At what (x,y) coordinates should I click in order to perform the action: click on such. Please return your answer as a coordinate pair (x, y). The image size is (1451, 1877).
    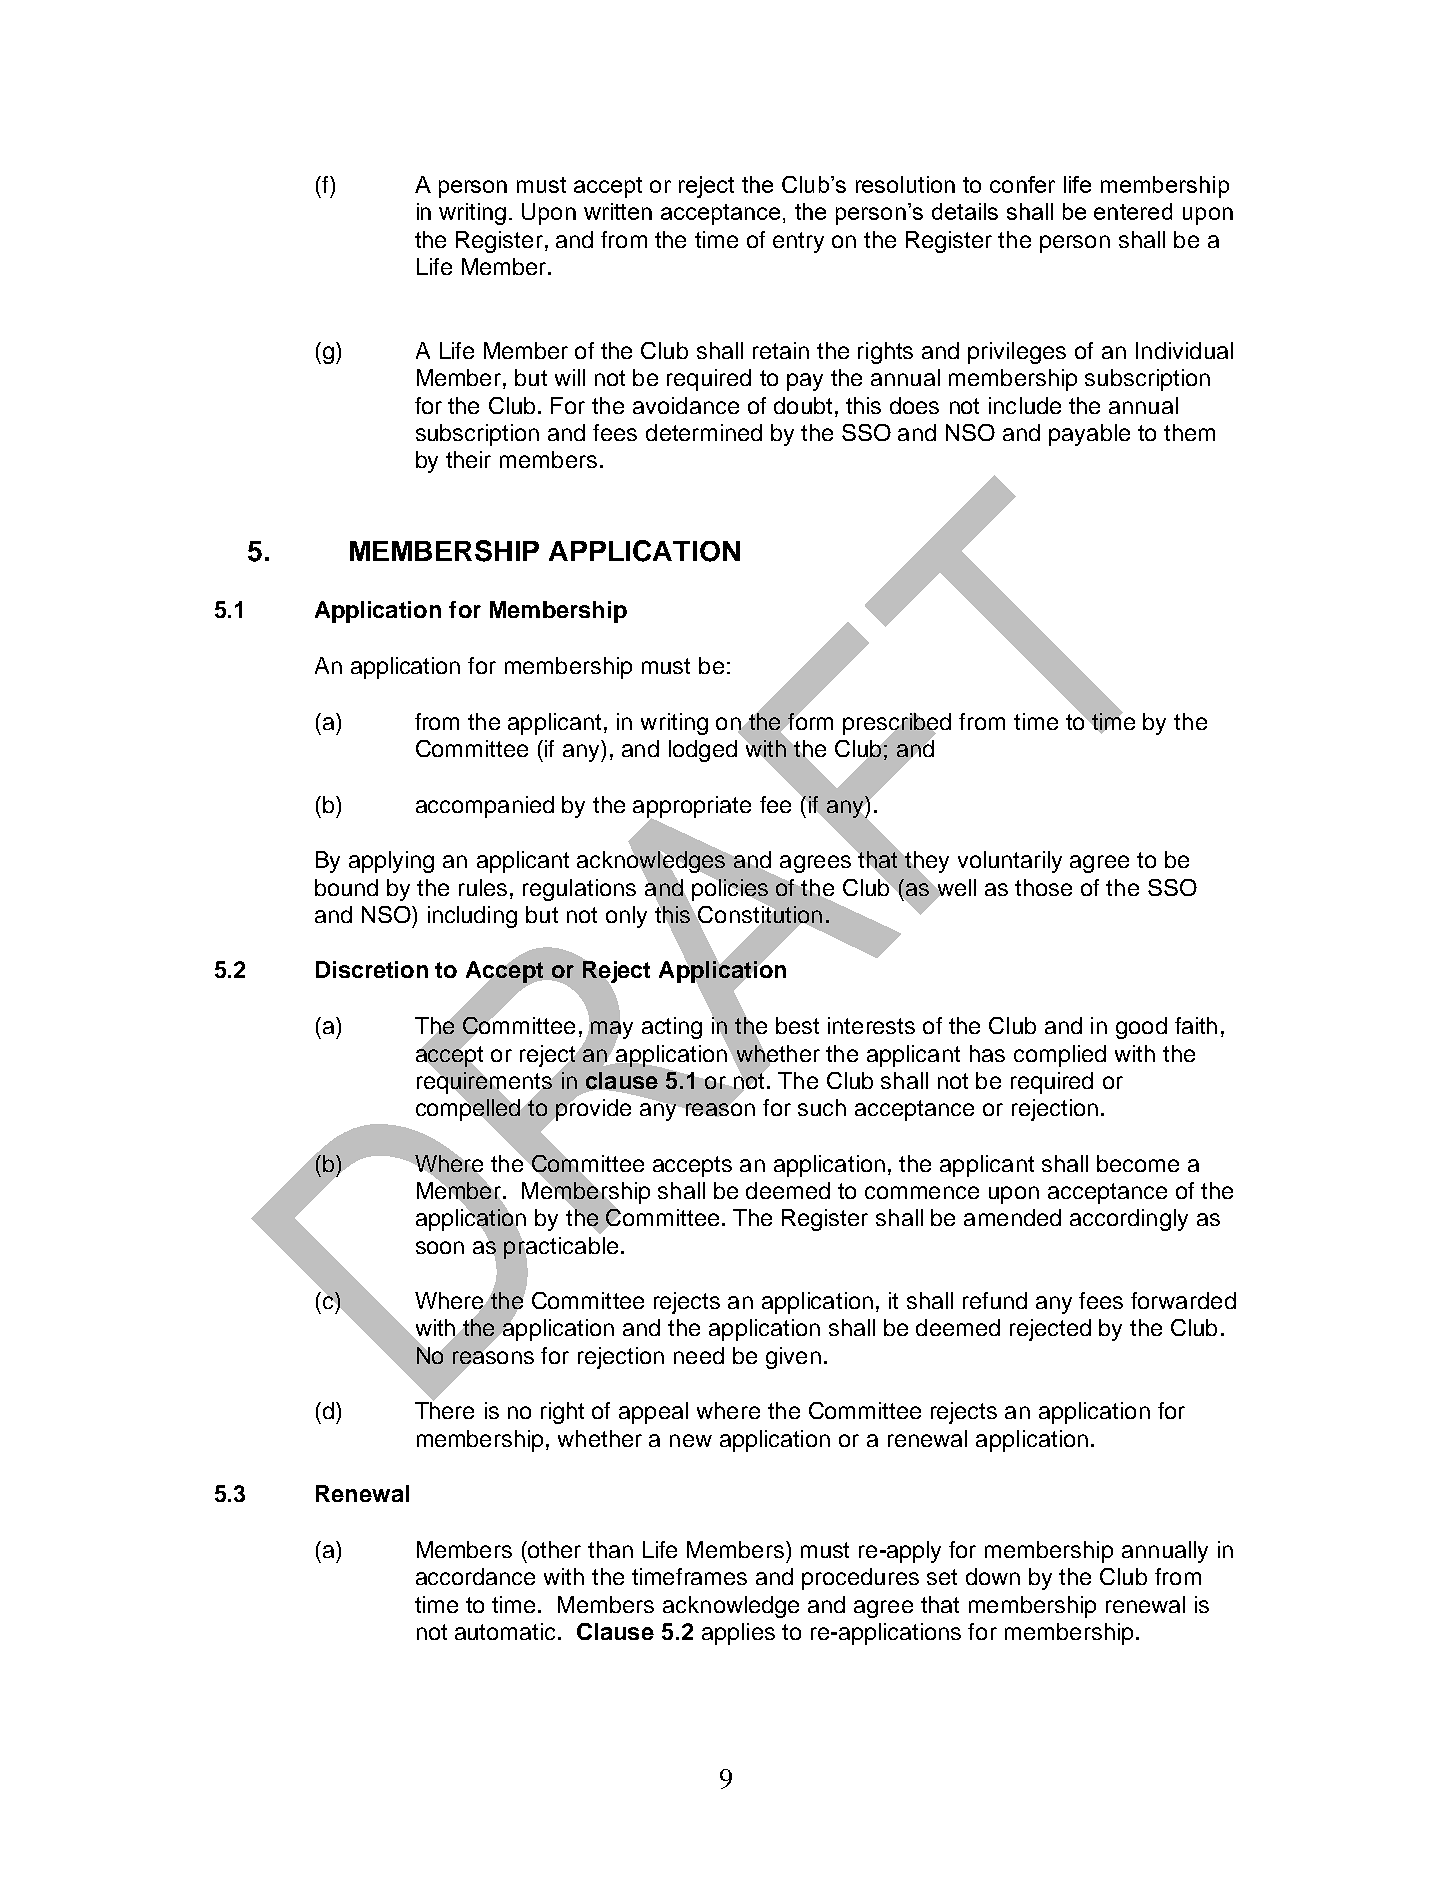
    Looking at the image, I should click on (822, 1107).
